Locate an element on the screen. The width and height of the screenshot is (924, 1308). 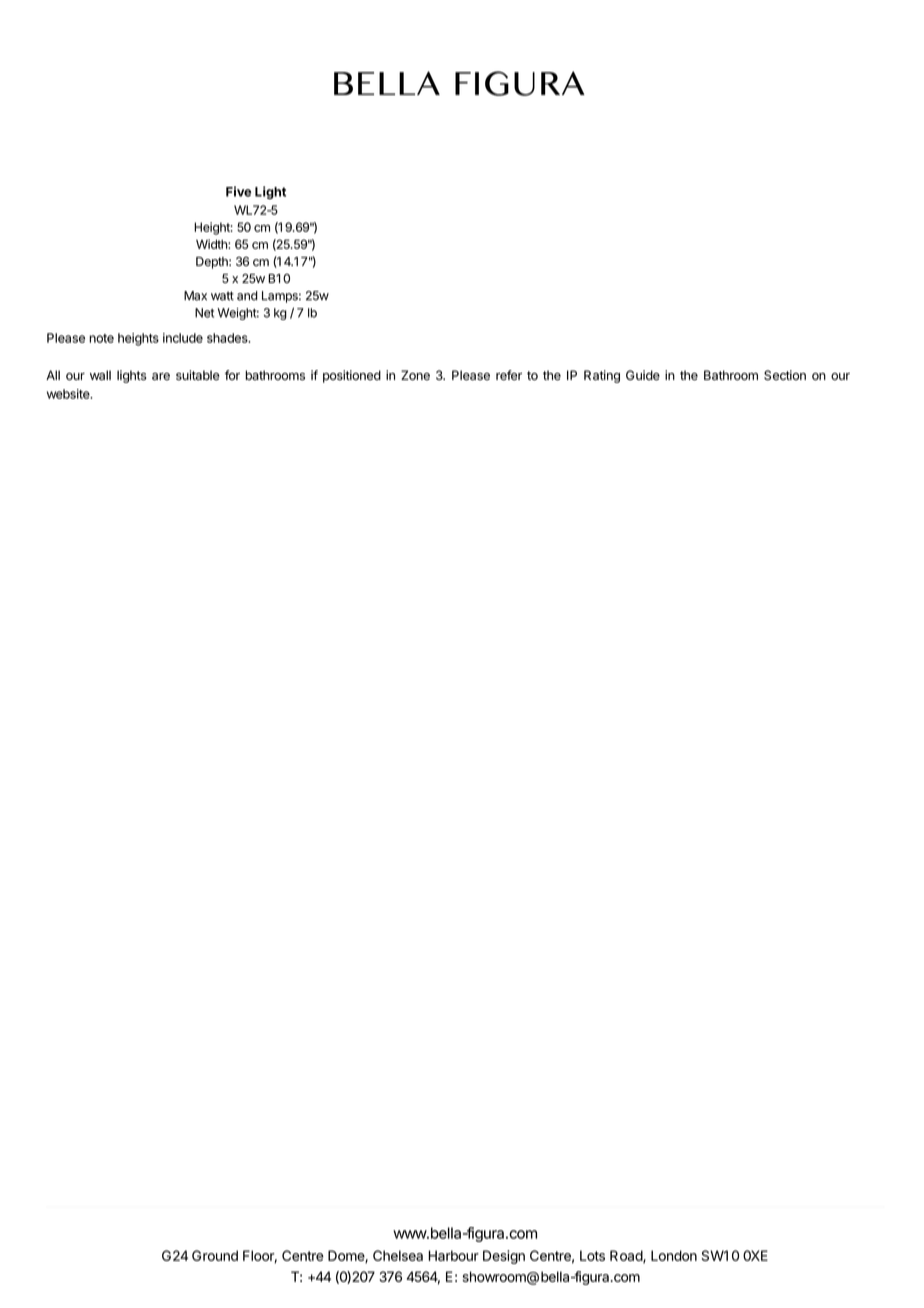
Harbour is located at coordinates (453, 1255).
